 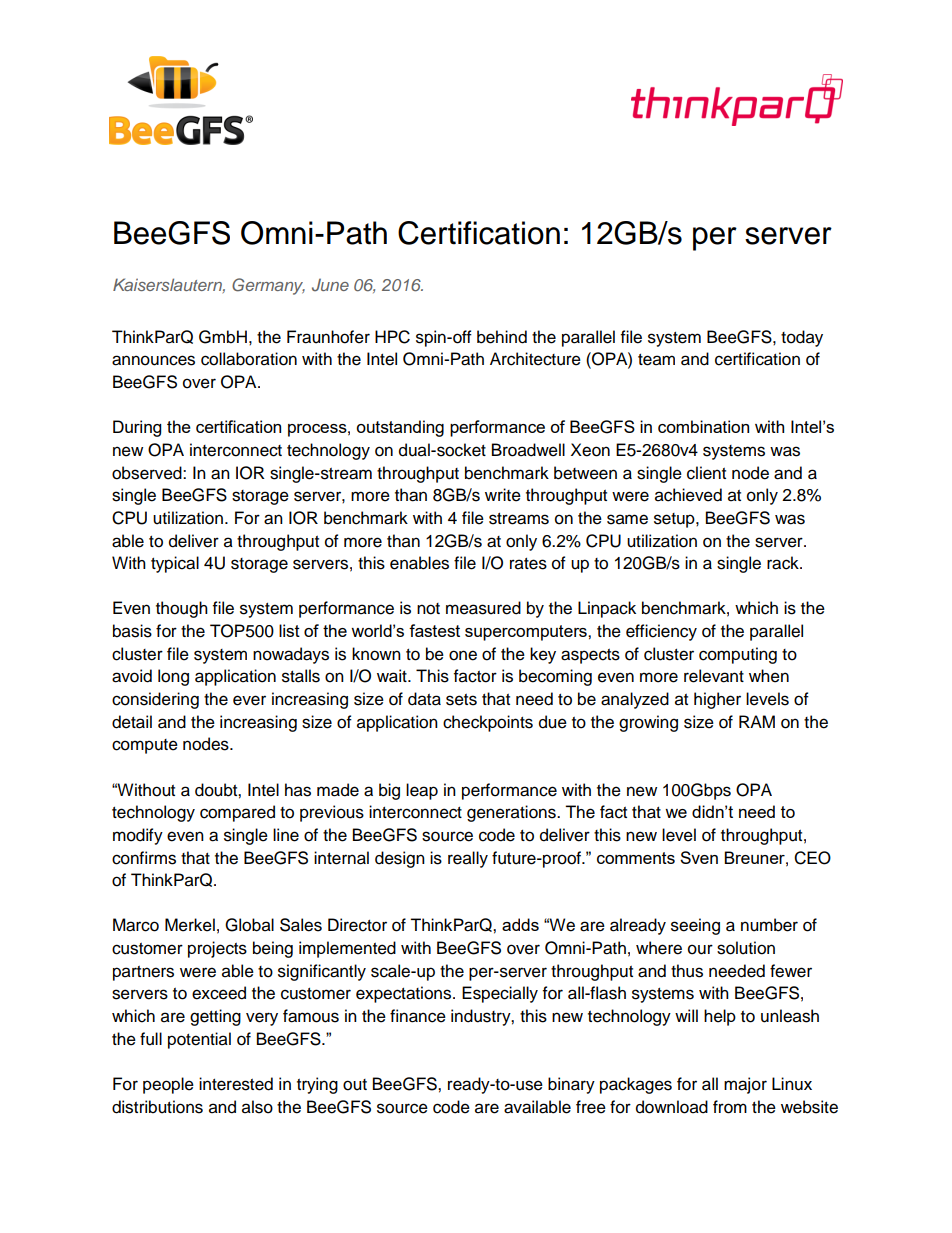 I want to click on major, so click(x=745, y=1085).
